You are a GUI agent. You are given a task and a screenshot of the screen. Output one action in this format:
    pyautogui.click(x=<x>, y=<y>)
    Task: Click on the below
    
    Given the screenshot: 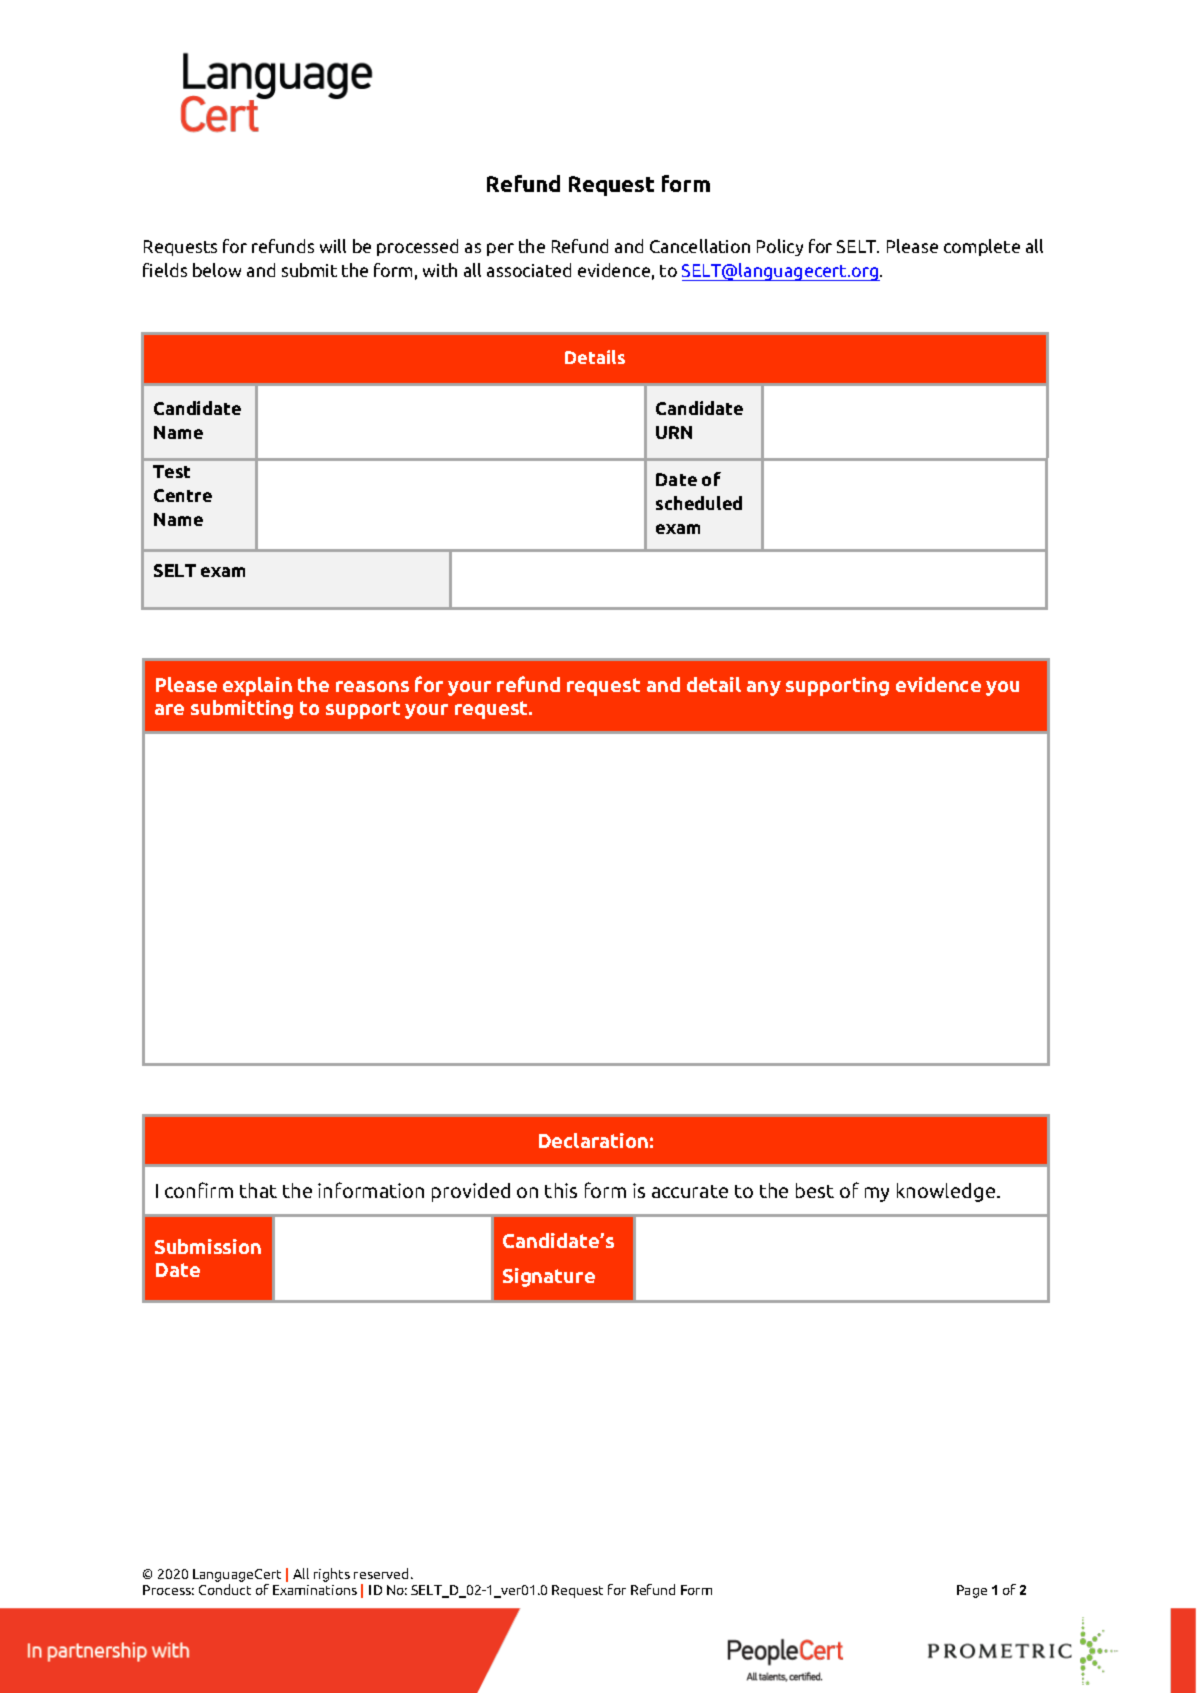 What is the action you would take?
    pyautogui.click(x=217, y=270)
